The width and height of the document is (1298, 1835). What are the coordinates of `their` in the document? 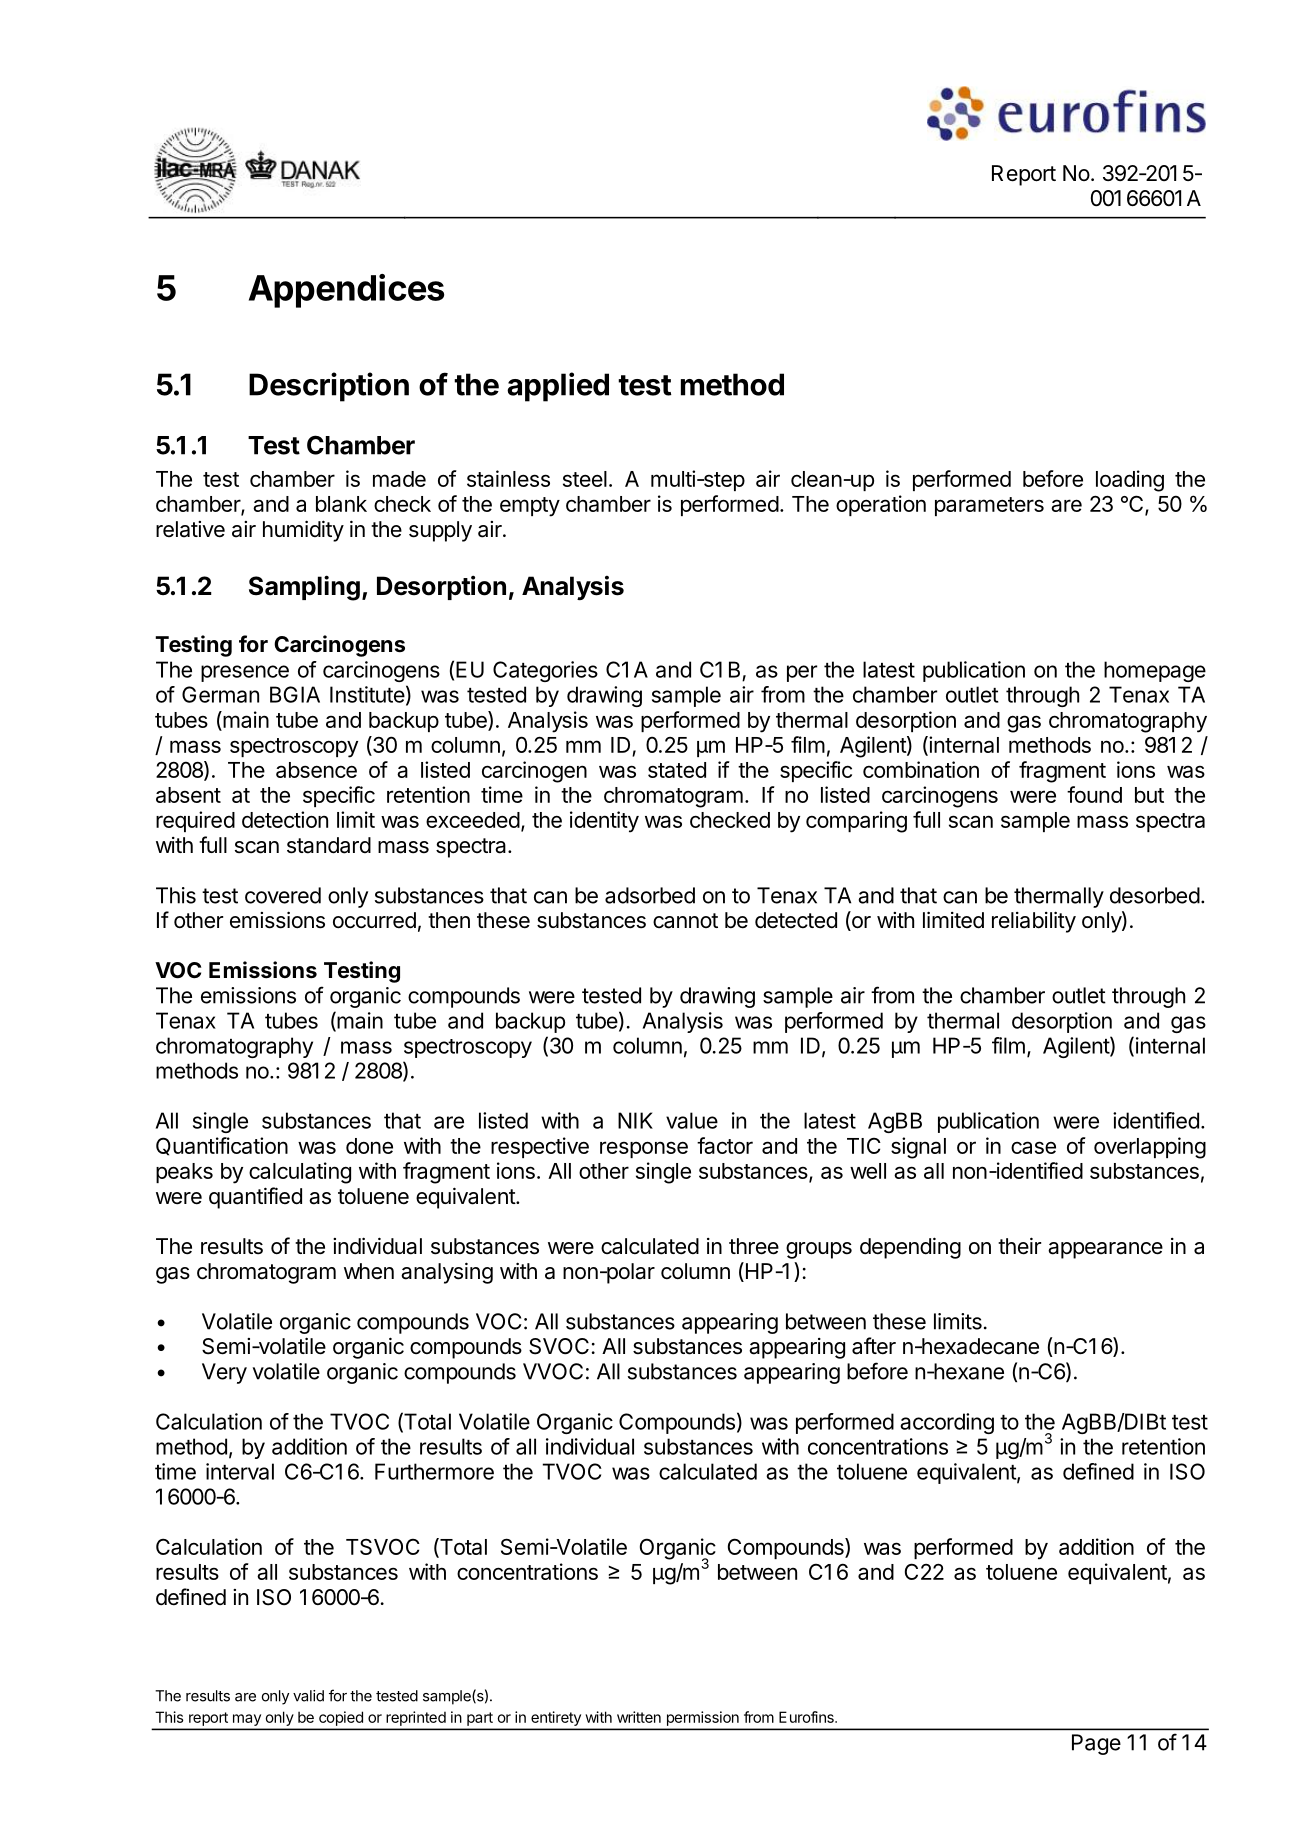 It's located at (1019, 1246).
